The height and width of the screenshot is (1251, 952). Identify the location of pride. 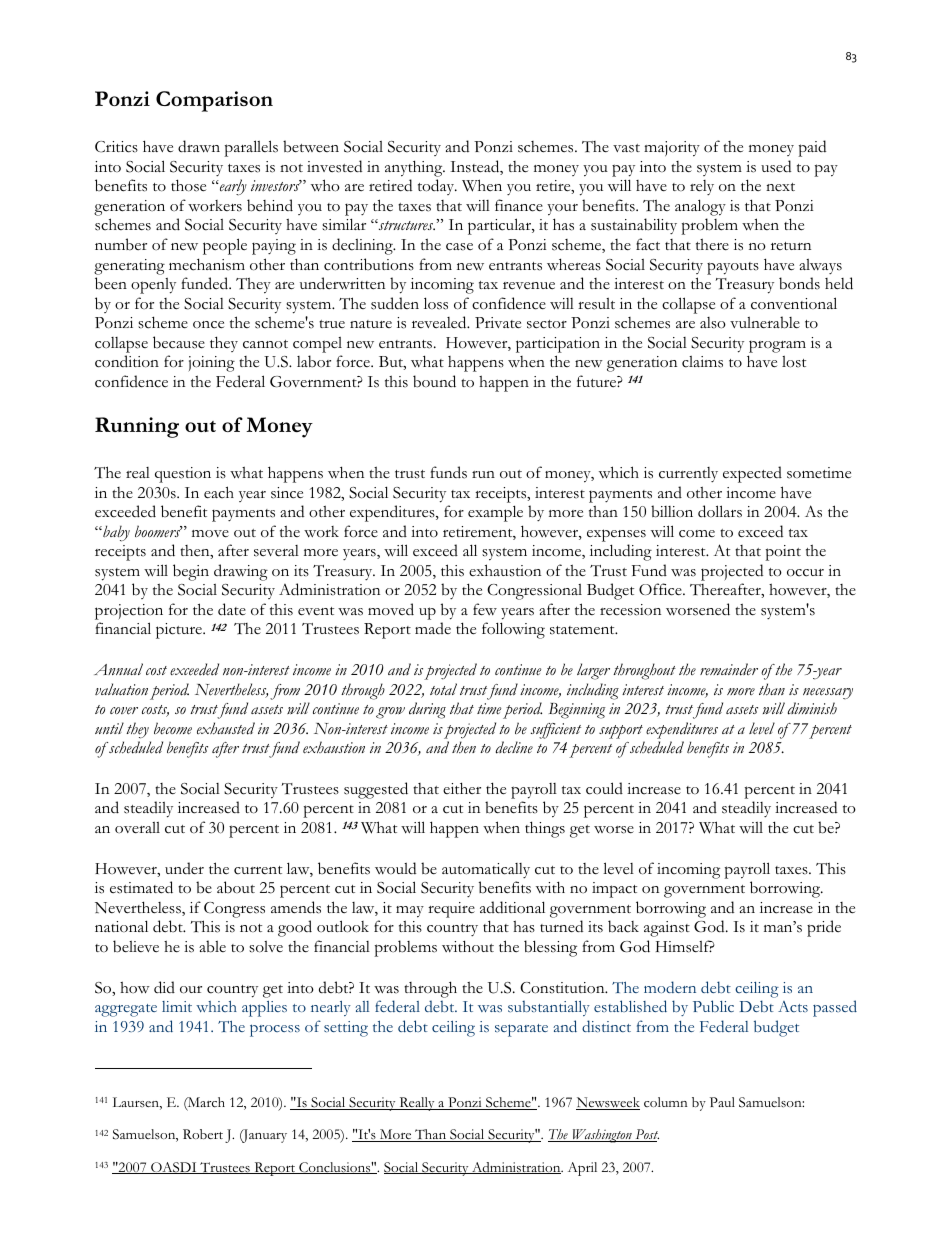
(824, 928).
